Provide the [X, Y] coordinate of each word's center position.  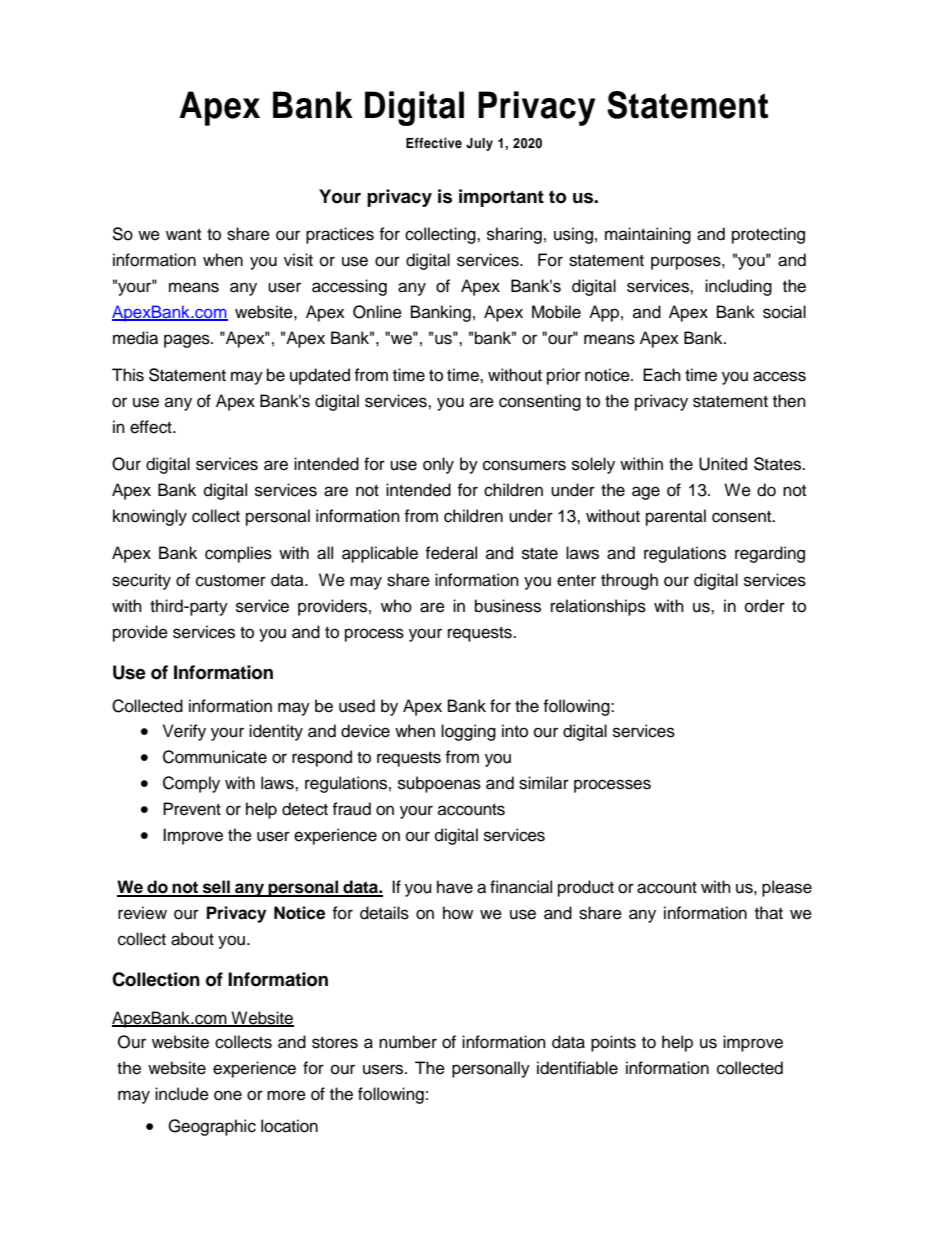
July [479, 144]
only [438, 465]
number [408, 1042]
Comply [191, 784]
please [787, 888]
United [723, 464]
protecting [768, 235]
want [183, 235]
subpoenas [439, 784]
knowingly [150, 517]
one [228, 1095]
